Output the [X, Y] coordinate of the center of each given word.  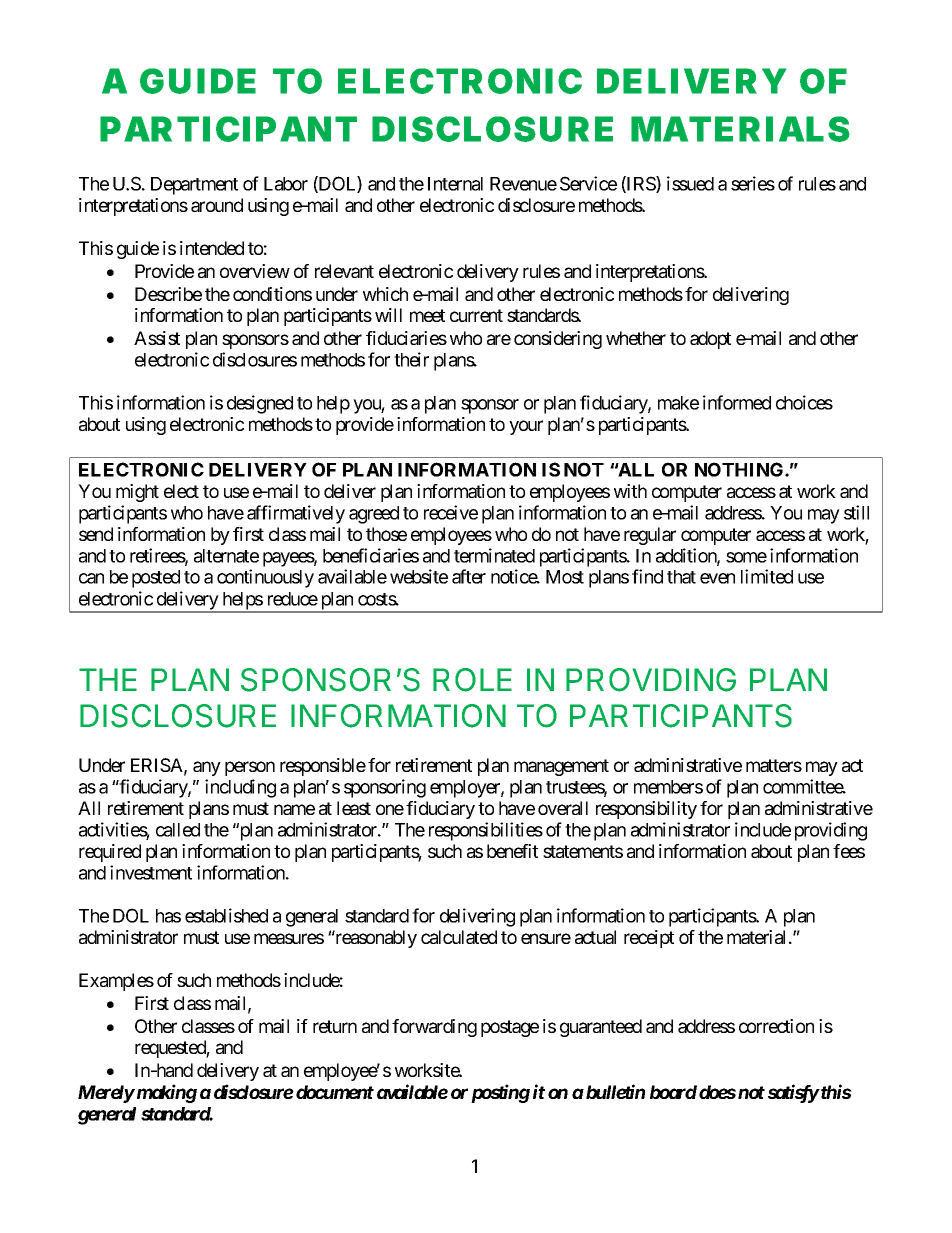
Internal [455, 184]
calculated [459, 937]
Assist [157, 338]
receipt [649, 939]
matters [774, 765]
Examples [116, 982]
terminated [494, 555]
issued [690, 183]
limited [767, 576]
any [207, 768]
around [217, 205]
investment [151, 872]
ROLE [472, 680]
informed [737, 402]
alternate [226, 556]
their [411, 359]
